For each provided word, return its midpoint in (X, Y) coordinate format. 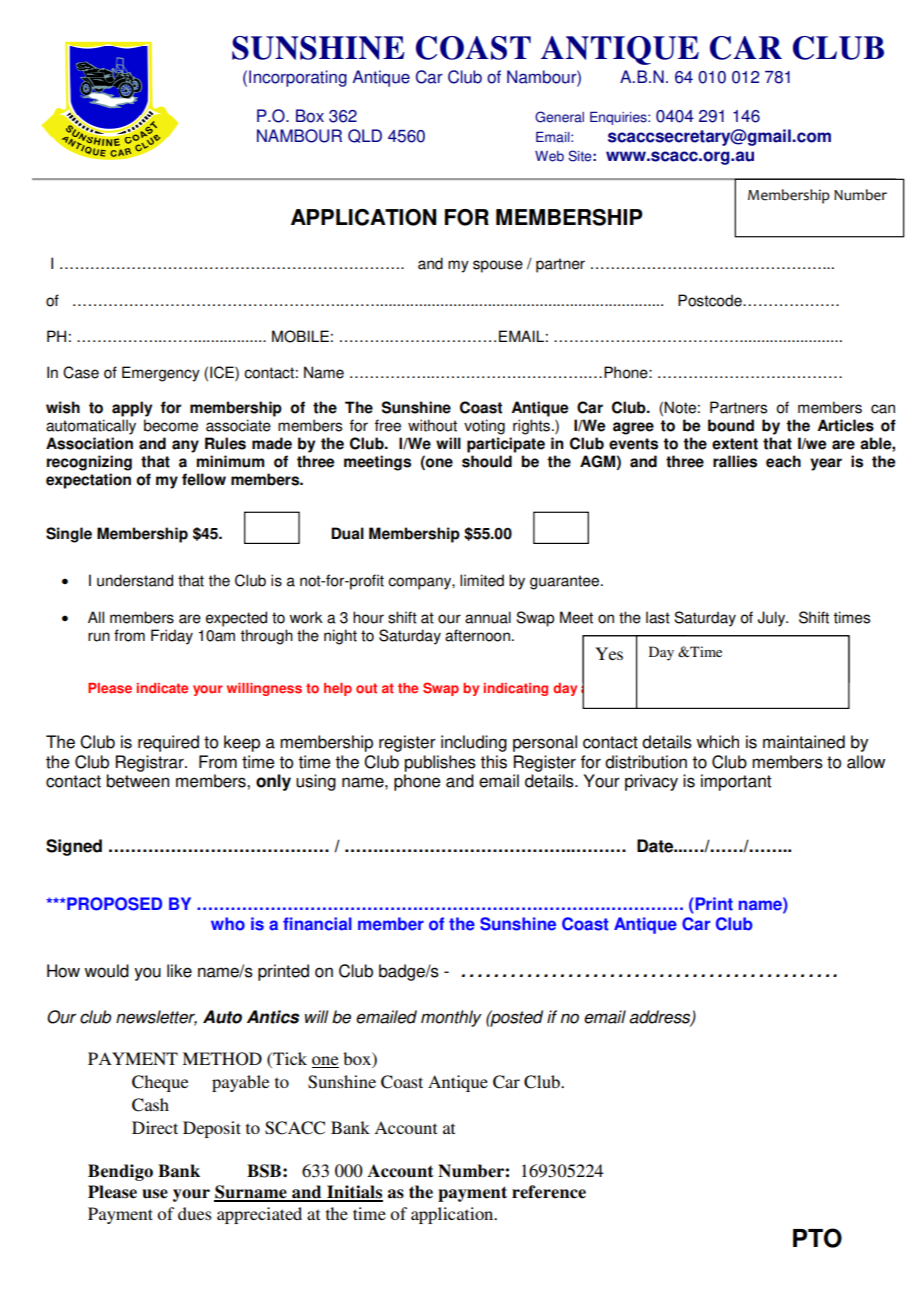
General (559, 117)
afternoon (477, 635)
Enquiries (619, 118)
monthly (451, 1018)
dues (195, 1213)
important (736, 782)
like (179, 971)
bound (731, 425)
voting (484, 427)
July (773, 619)
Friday (172, 637)
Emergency (161, 374)
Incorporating (298, 78)
